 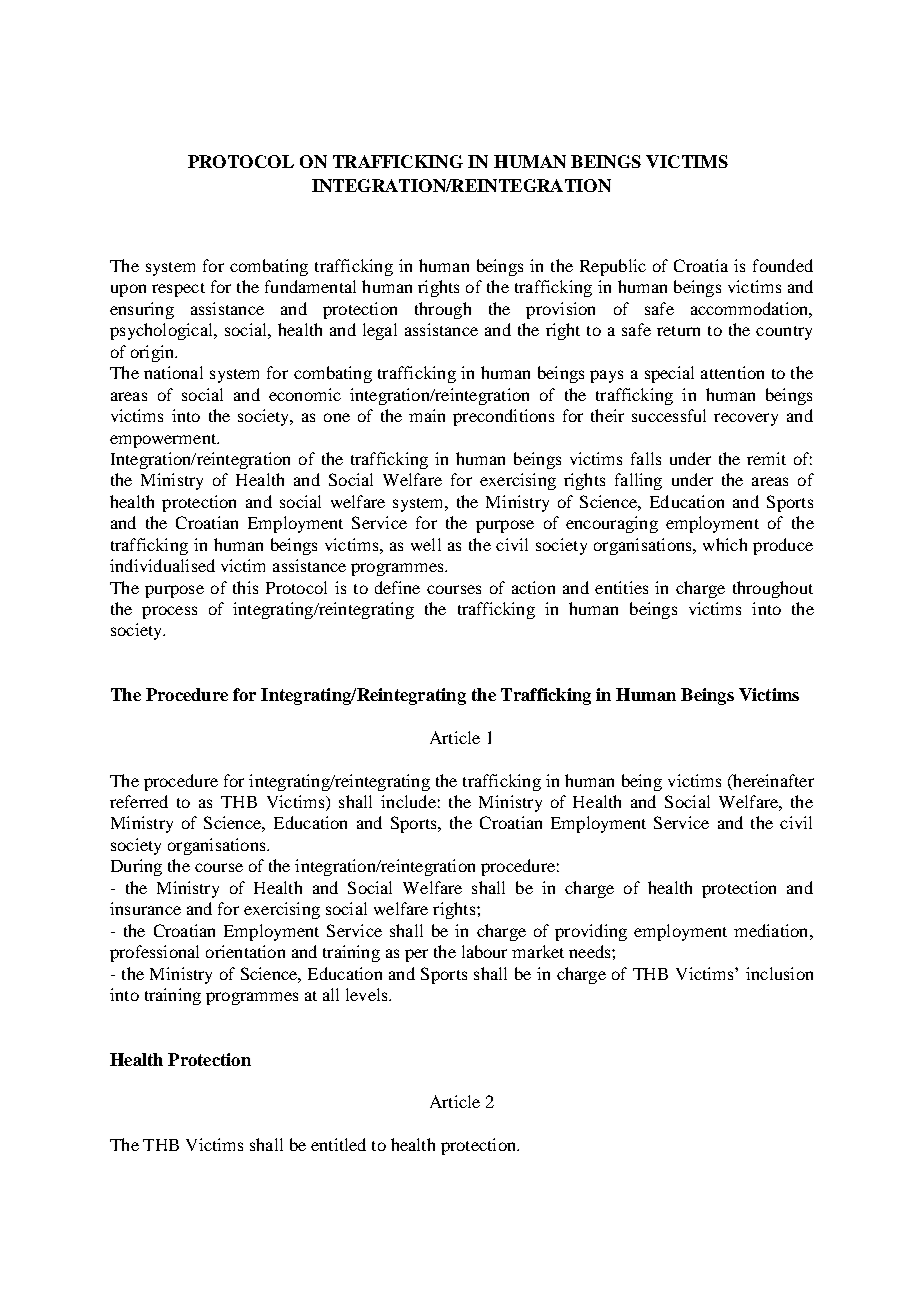 I want to click on legal, so click(x=380, y=331).
